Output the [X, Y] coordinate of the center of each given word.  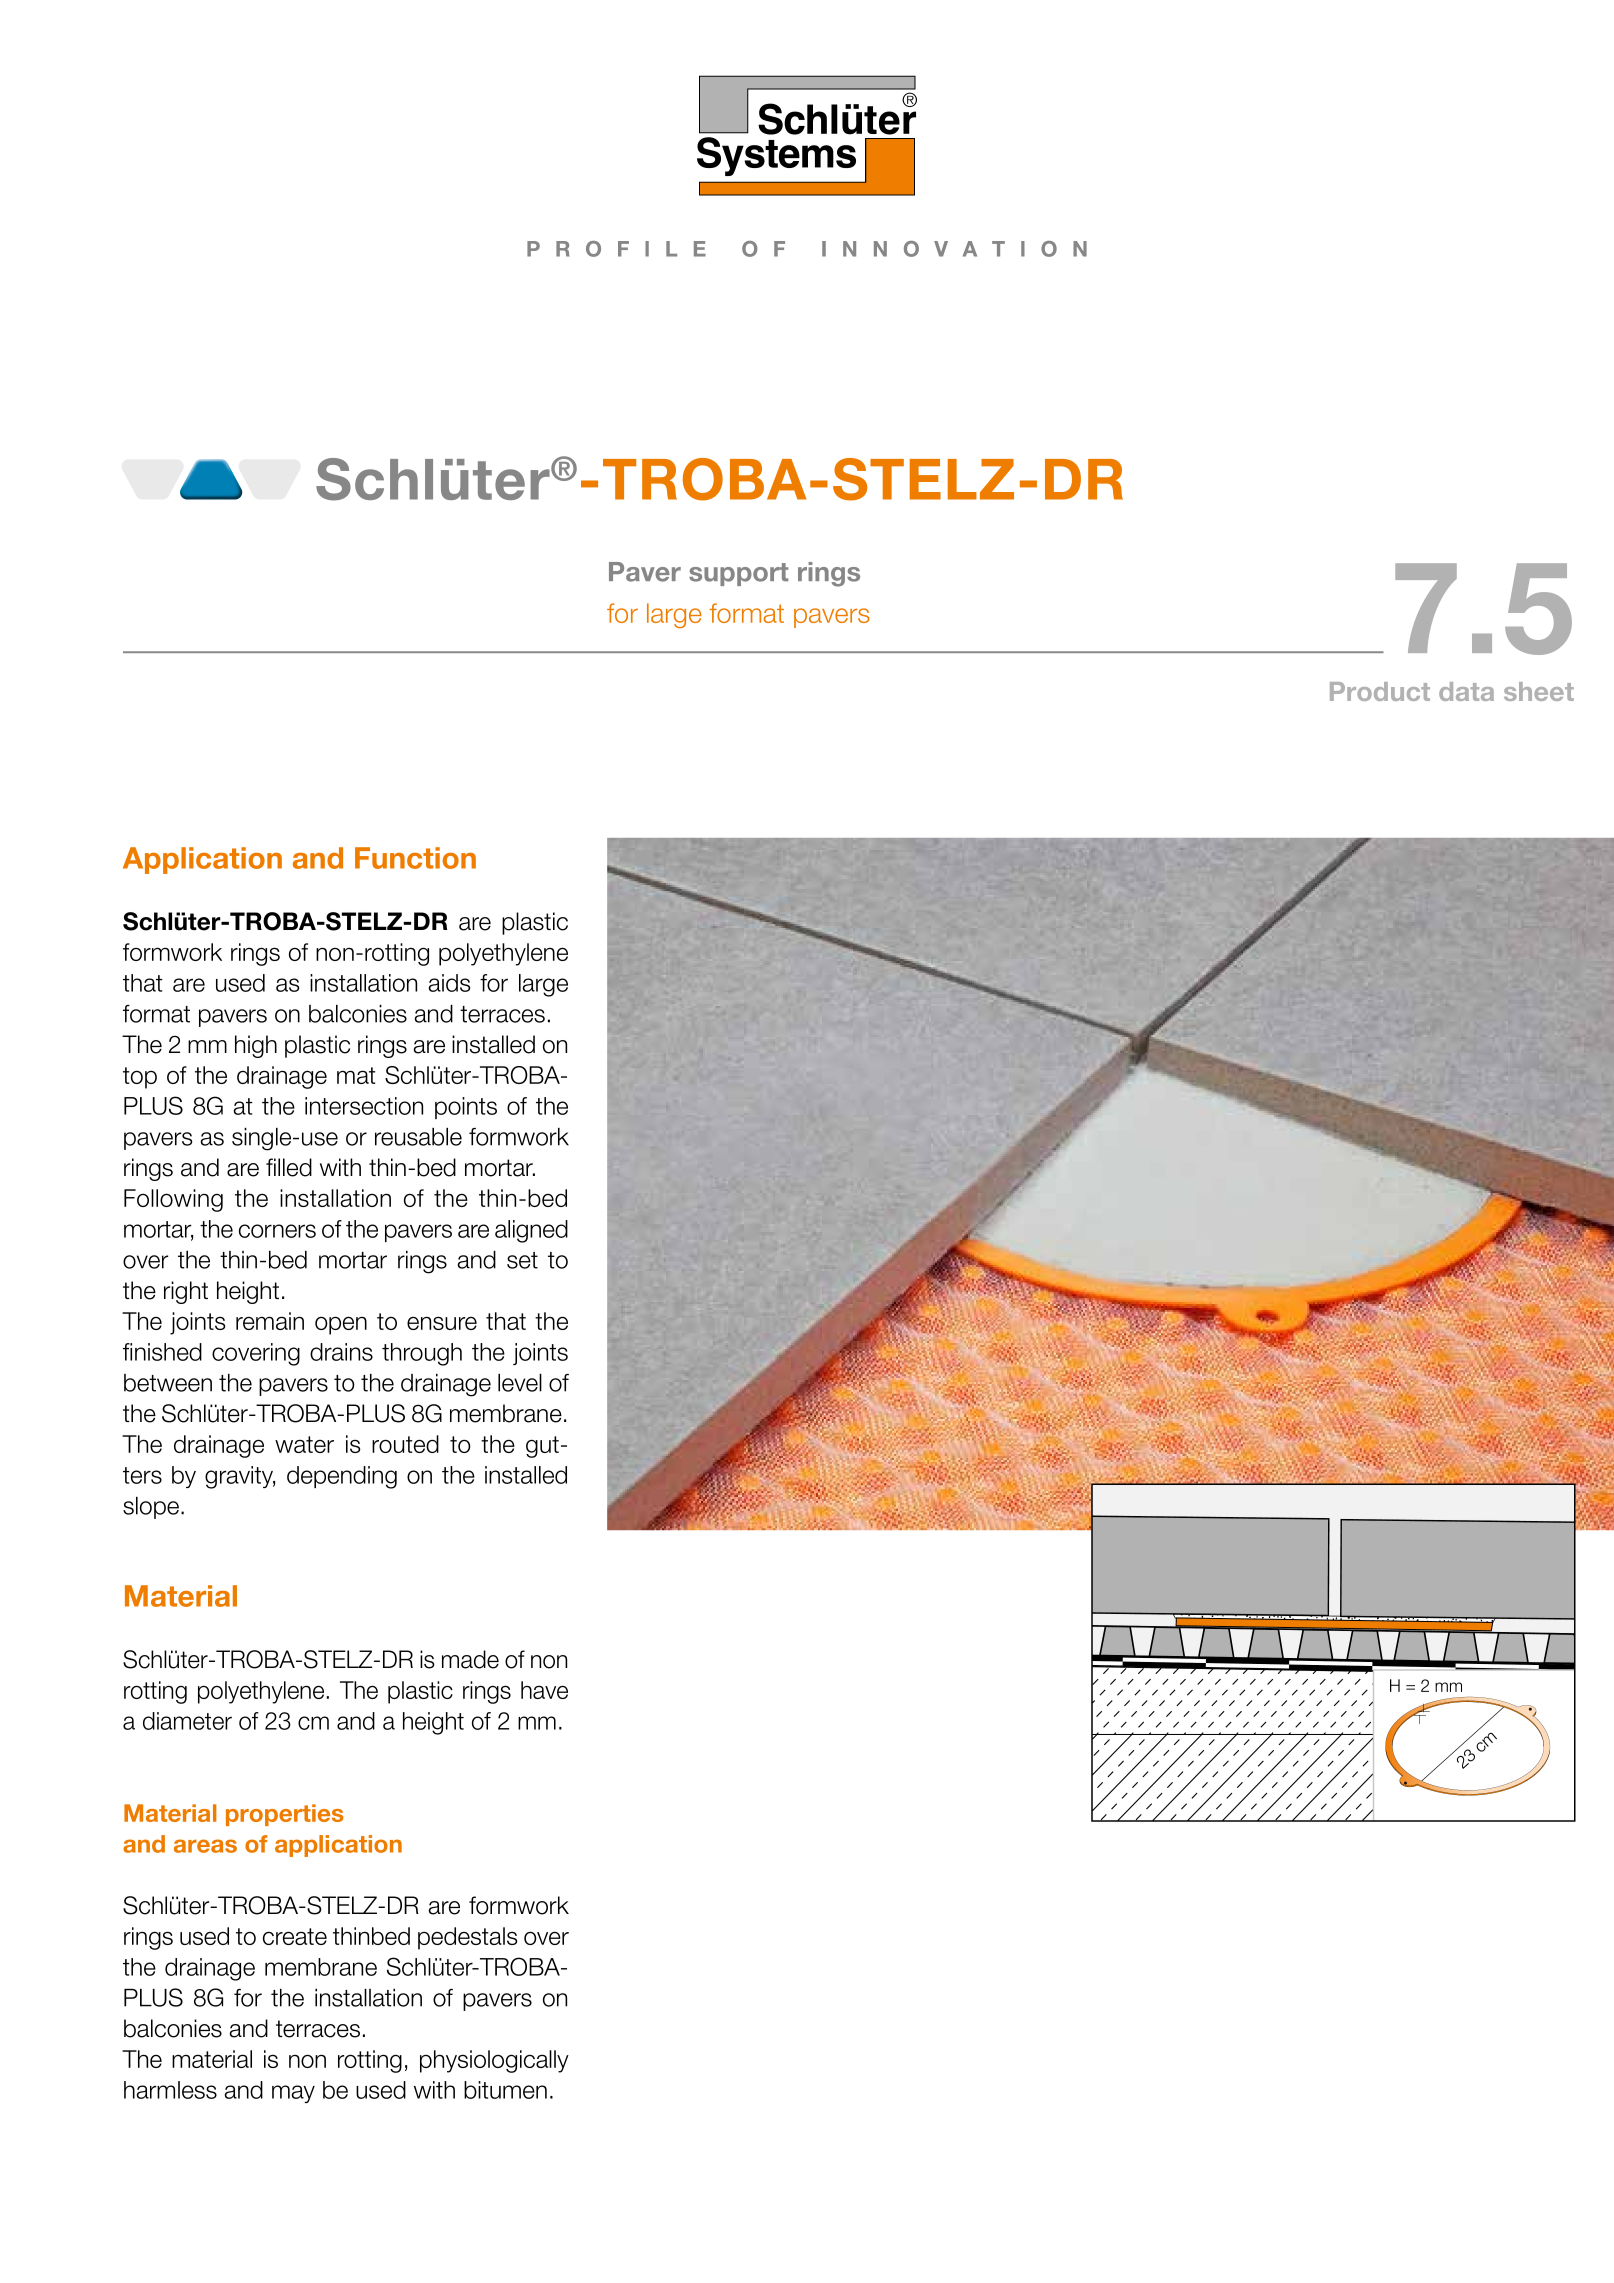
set [522, 1260]
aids [449, 983]
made [470, 1659]
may [293, 2094]
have [544, 1690]
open [341, 1325]
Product [1380, 691]
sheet [1539, 691]
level [520, 1383]
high [256, 1046]
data [1466, 691]
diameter [187, 1721]
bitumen [505, 2090]
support [739, 574]
